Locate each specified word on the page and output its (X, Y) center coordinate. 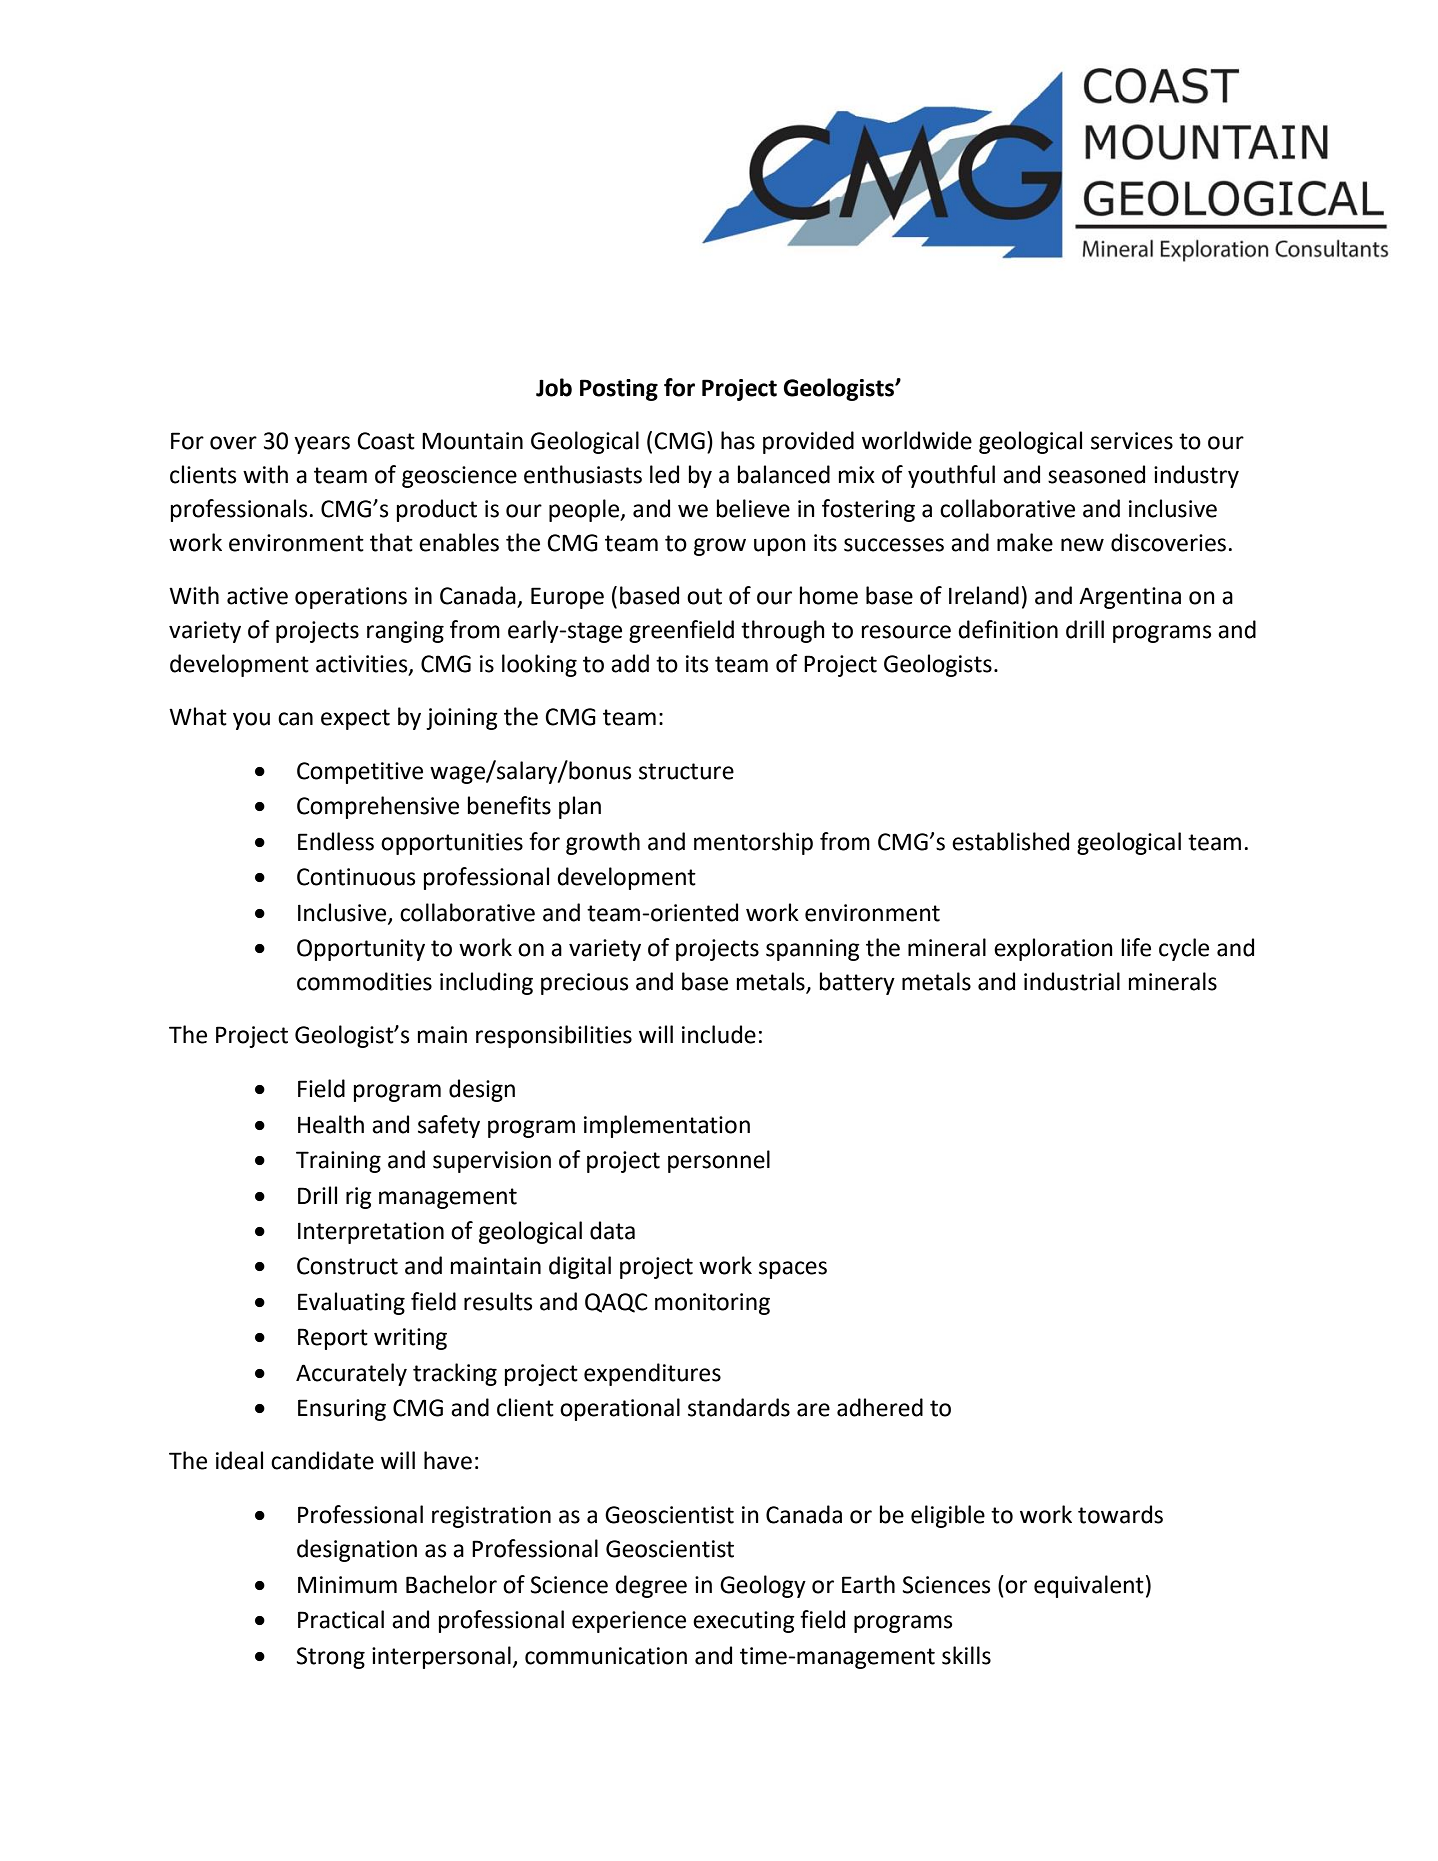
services (1132, 441)
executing (744, 1622)
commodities (364, 981)
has (738, 440)
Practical (341, 1619)
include (719, 1034)
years (322, 445)
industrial (1072, 981)
